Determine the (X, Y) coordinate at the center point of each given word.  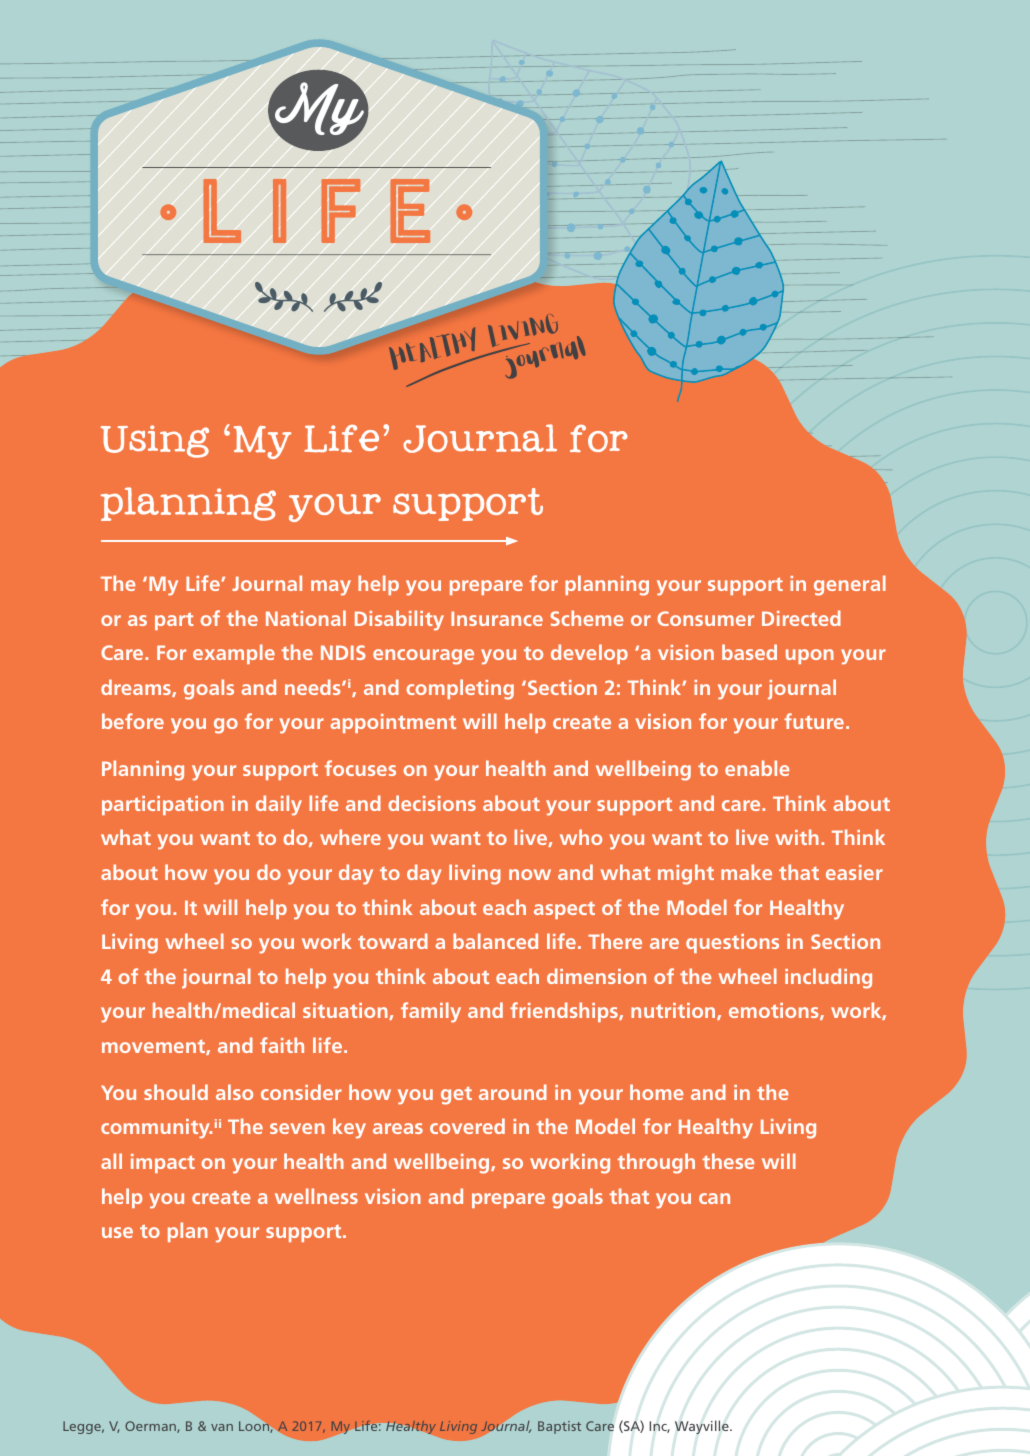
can (714, 1198)
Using (155, 441)
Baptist (559, 1427)
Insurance (497, 618)
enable (757, 768)
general (850, 585)
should (176, 1092)
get (456, 1096)
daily (279, 805)
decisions (432, 803)
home (657, 1092)
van (222, 1427)
